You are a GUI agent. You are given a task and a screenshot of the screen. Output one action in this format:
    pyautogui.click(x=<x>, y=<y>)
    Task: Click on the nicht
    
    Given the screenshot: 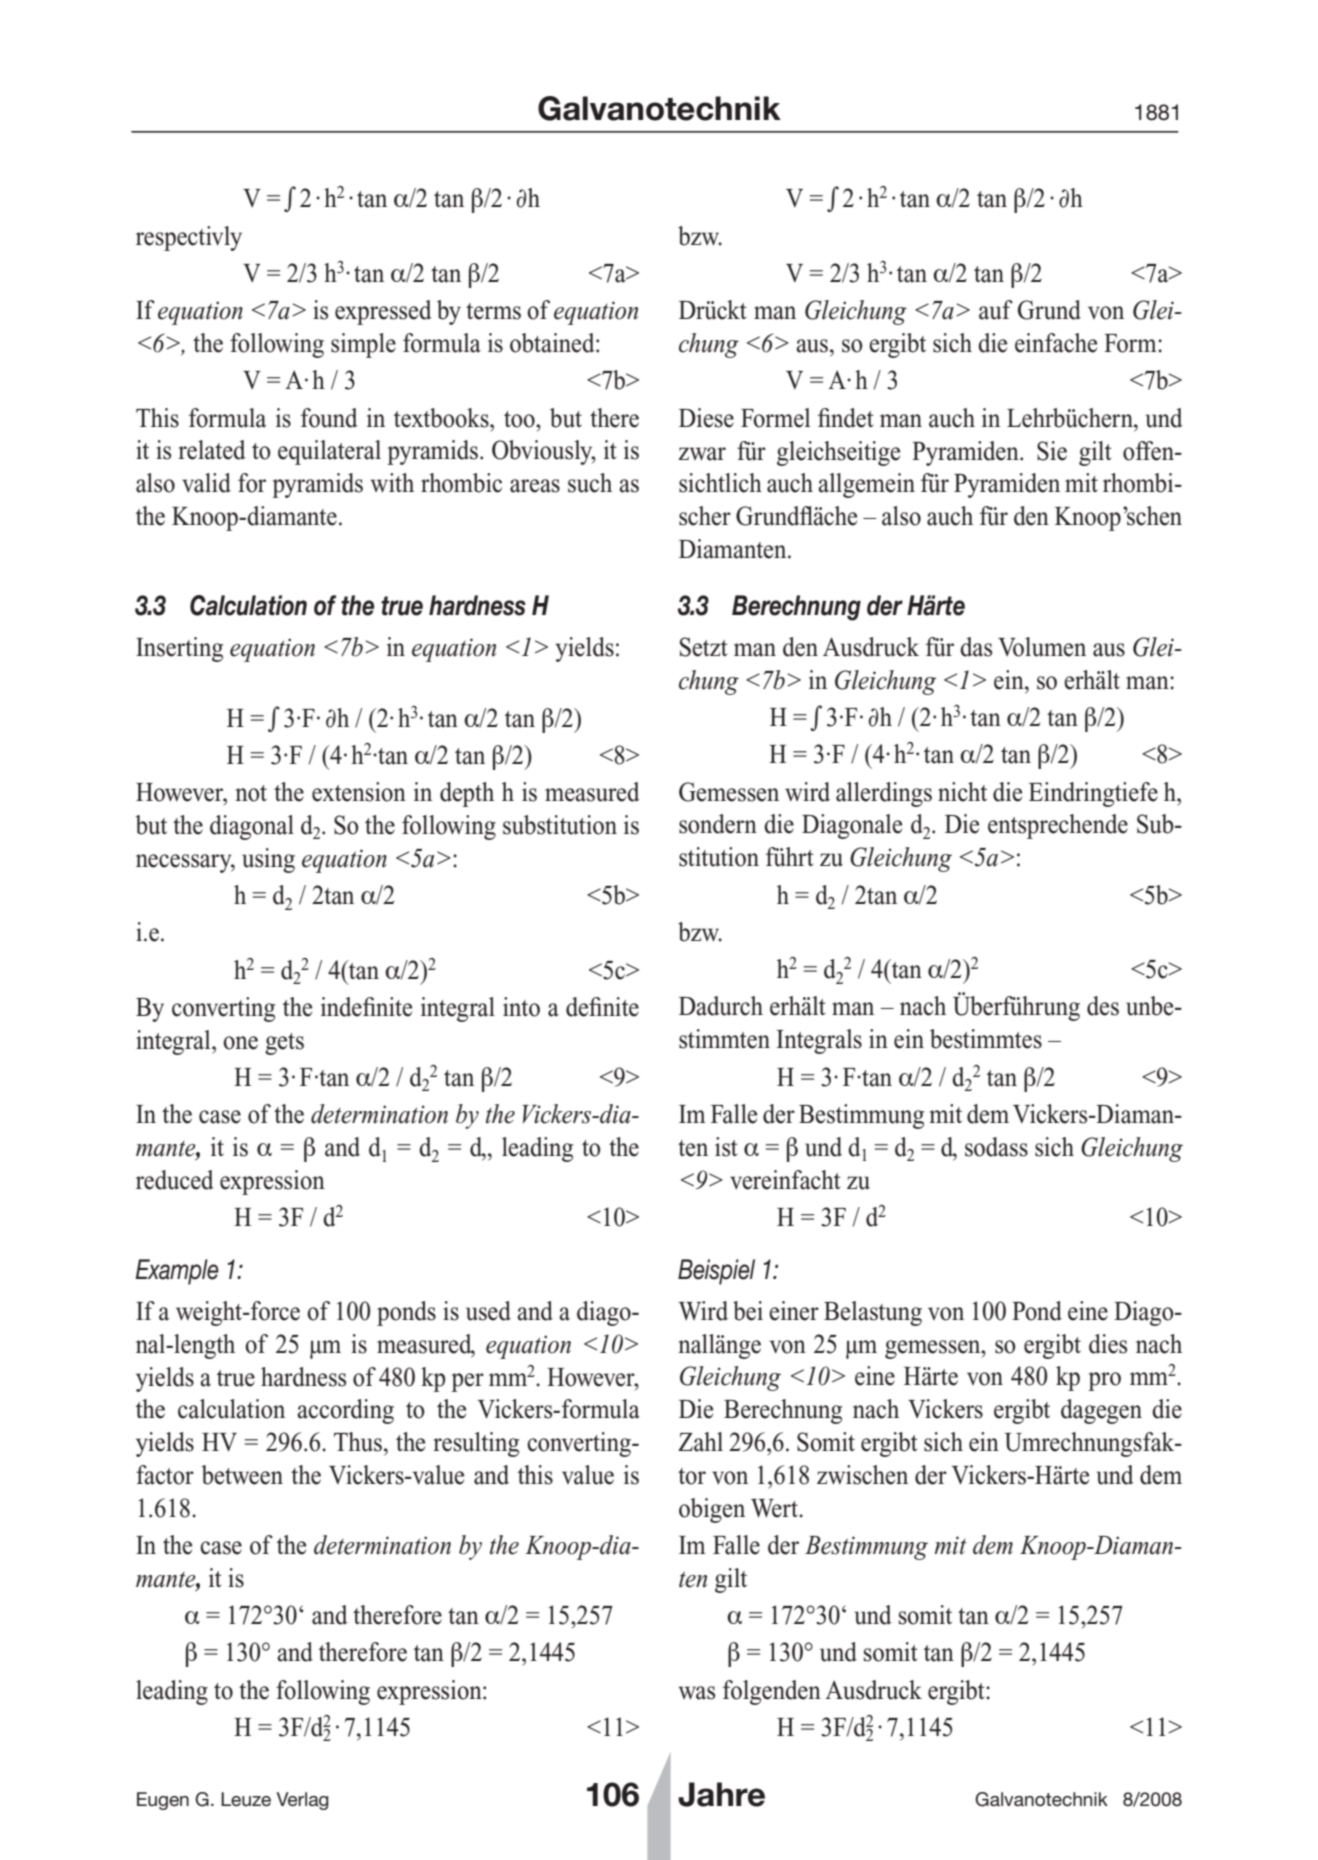 What is the action you would take?
    pyautogui.click(x=962, y=792)
